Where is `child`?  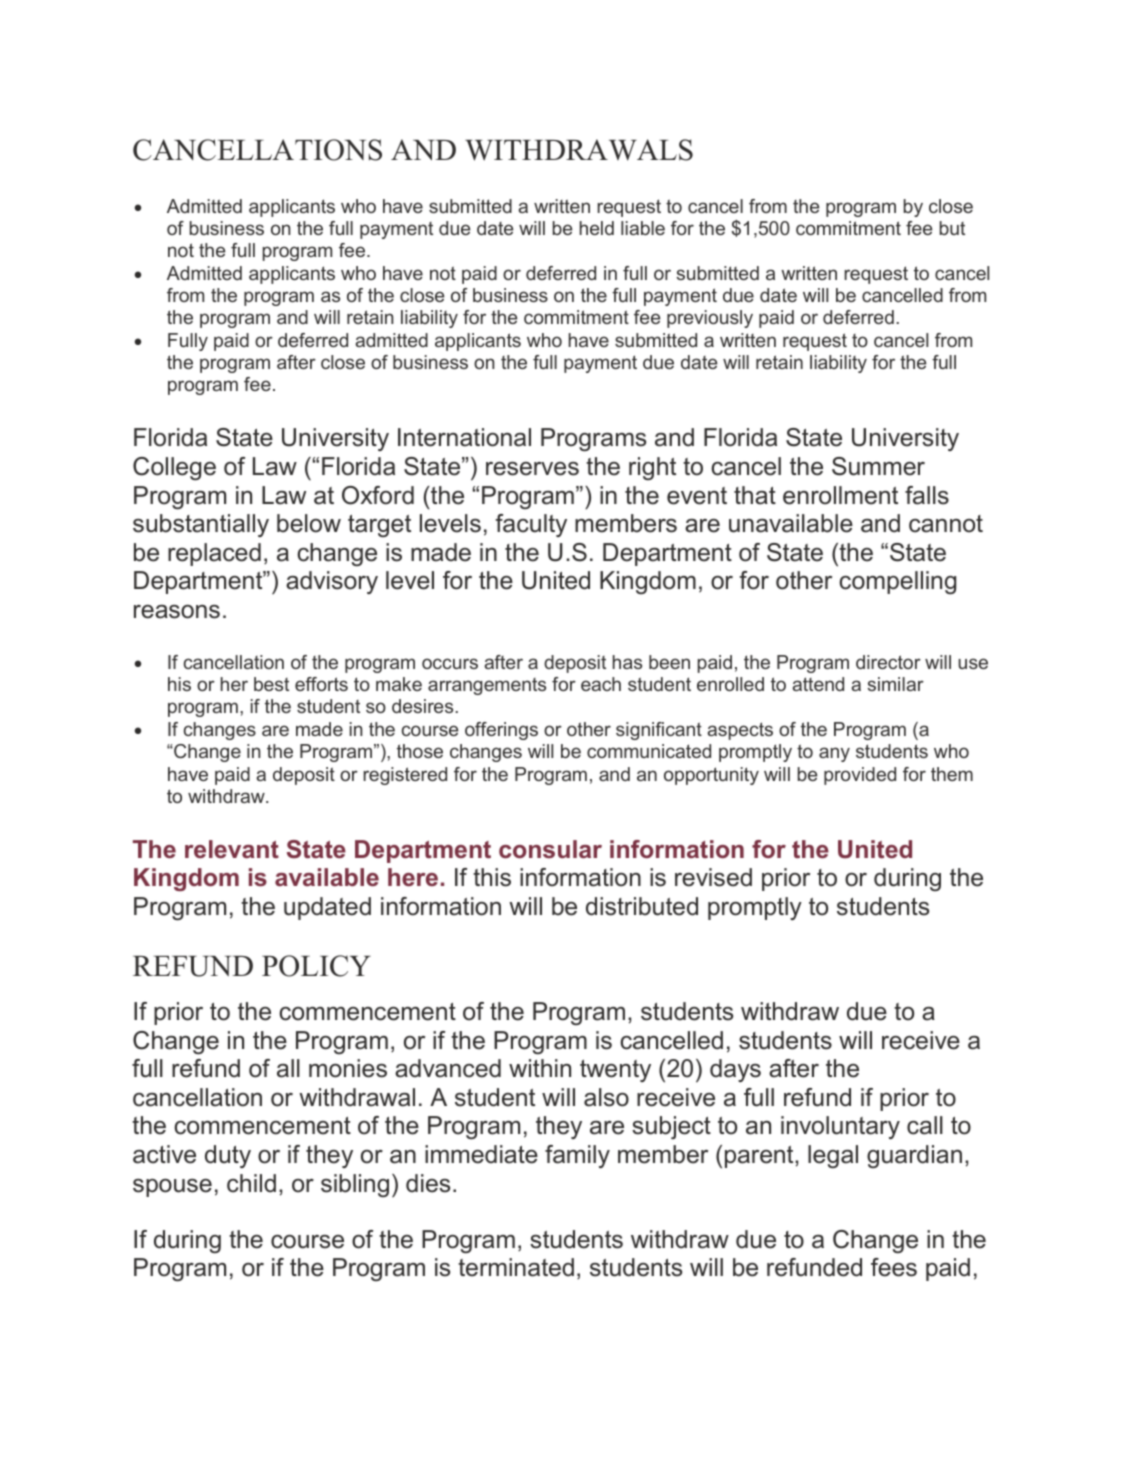
child is located at coordinates (251, 1183).
